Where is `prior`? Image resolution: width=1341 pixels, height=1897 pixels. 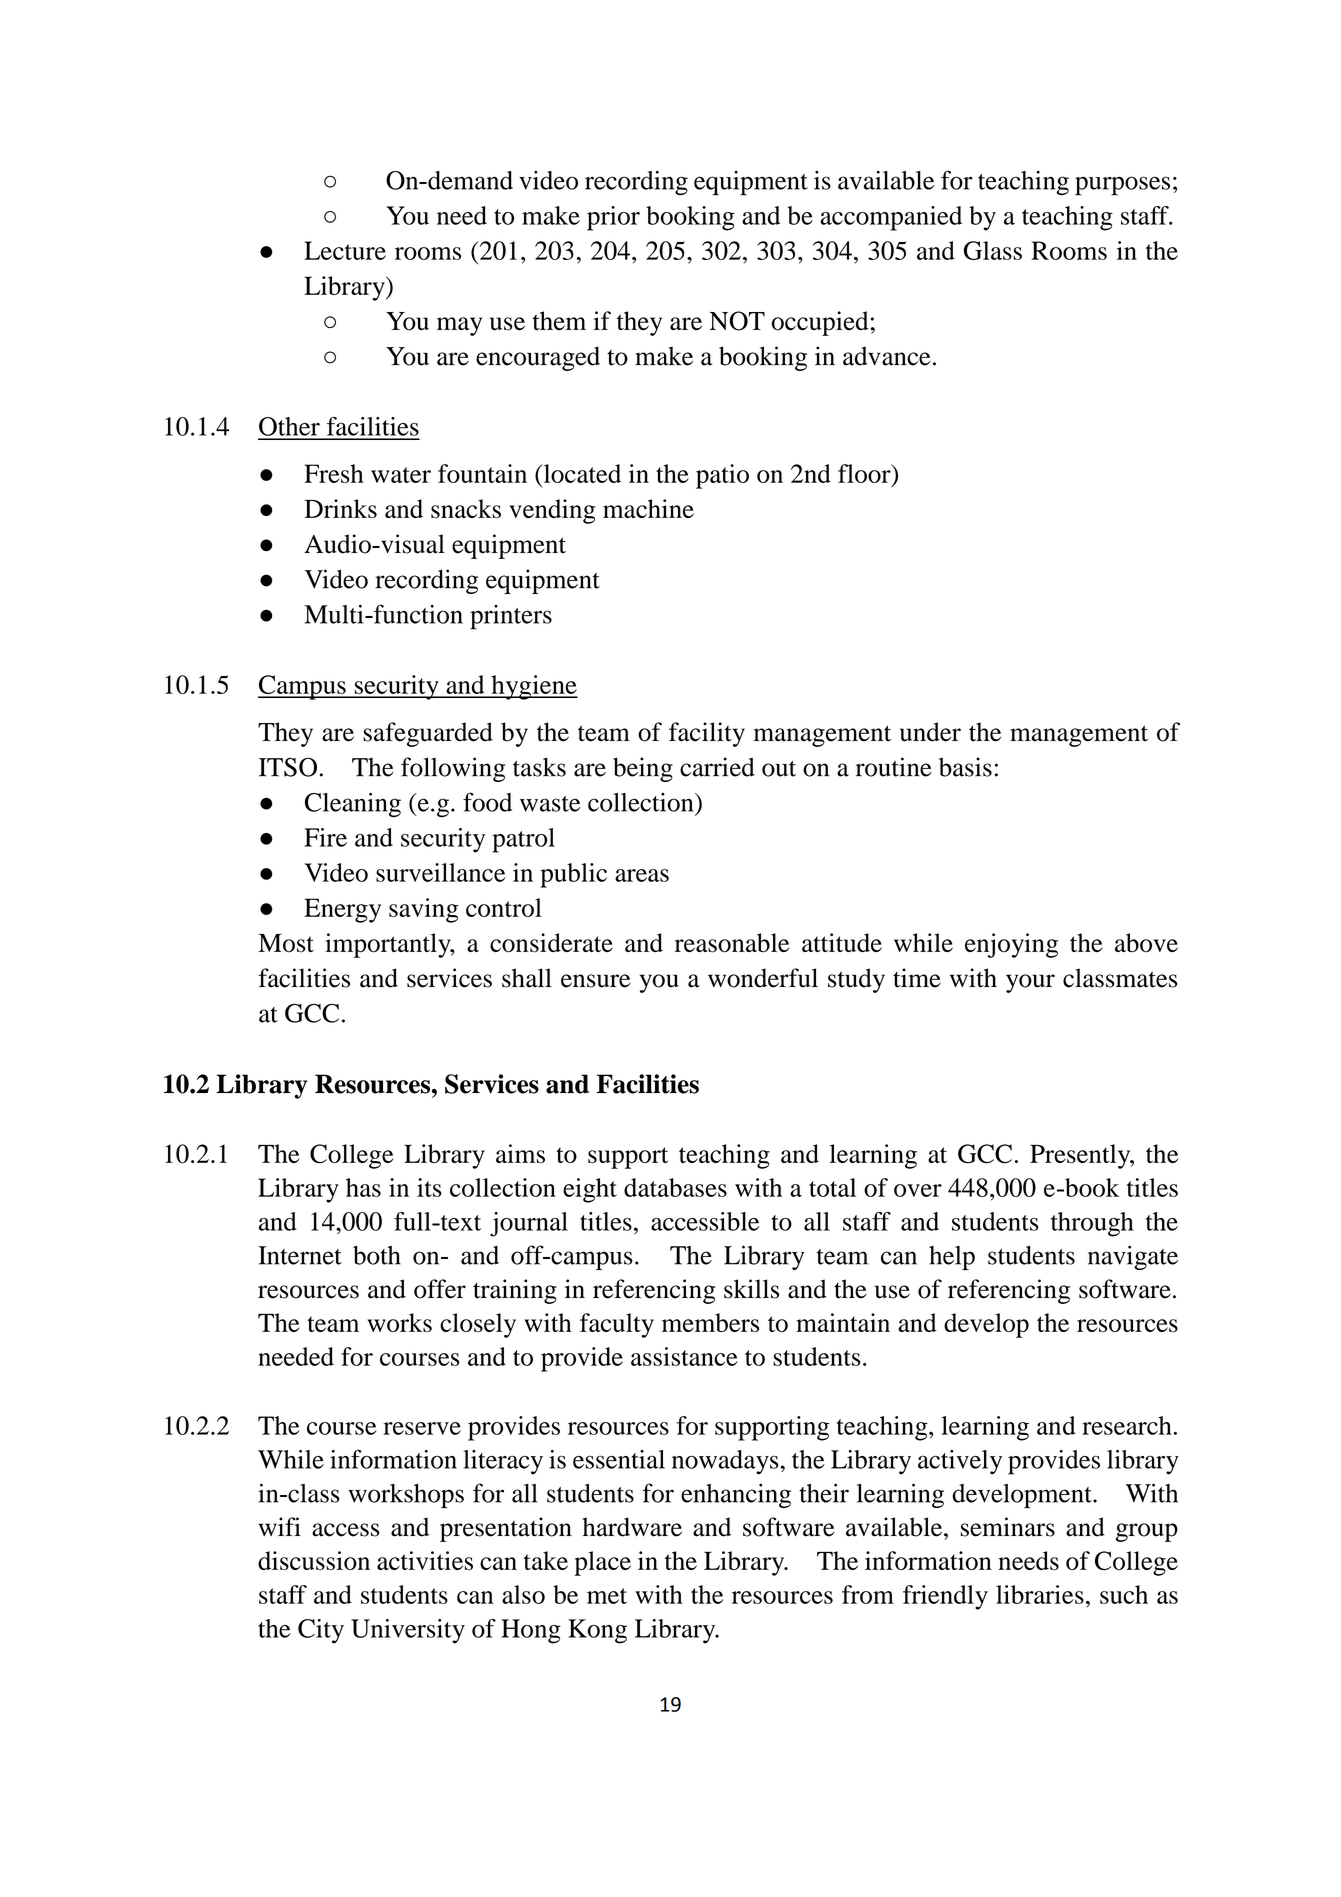
prior is located at coordinates (613, 218).
